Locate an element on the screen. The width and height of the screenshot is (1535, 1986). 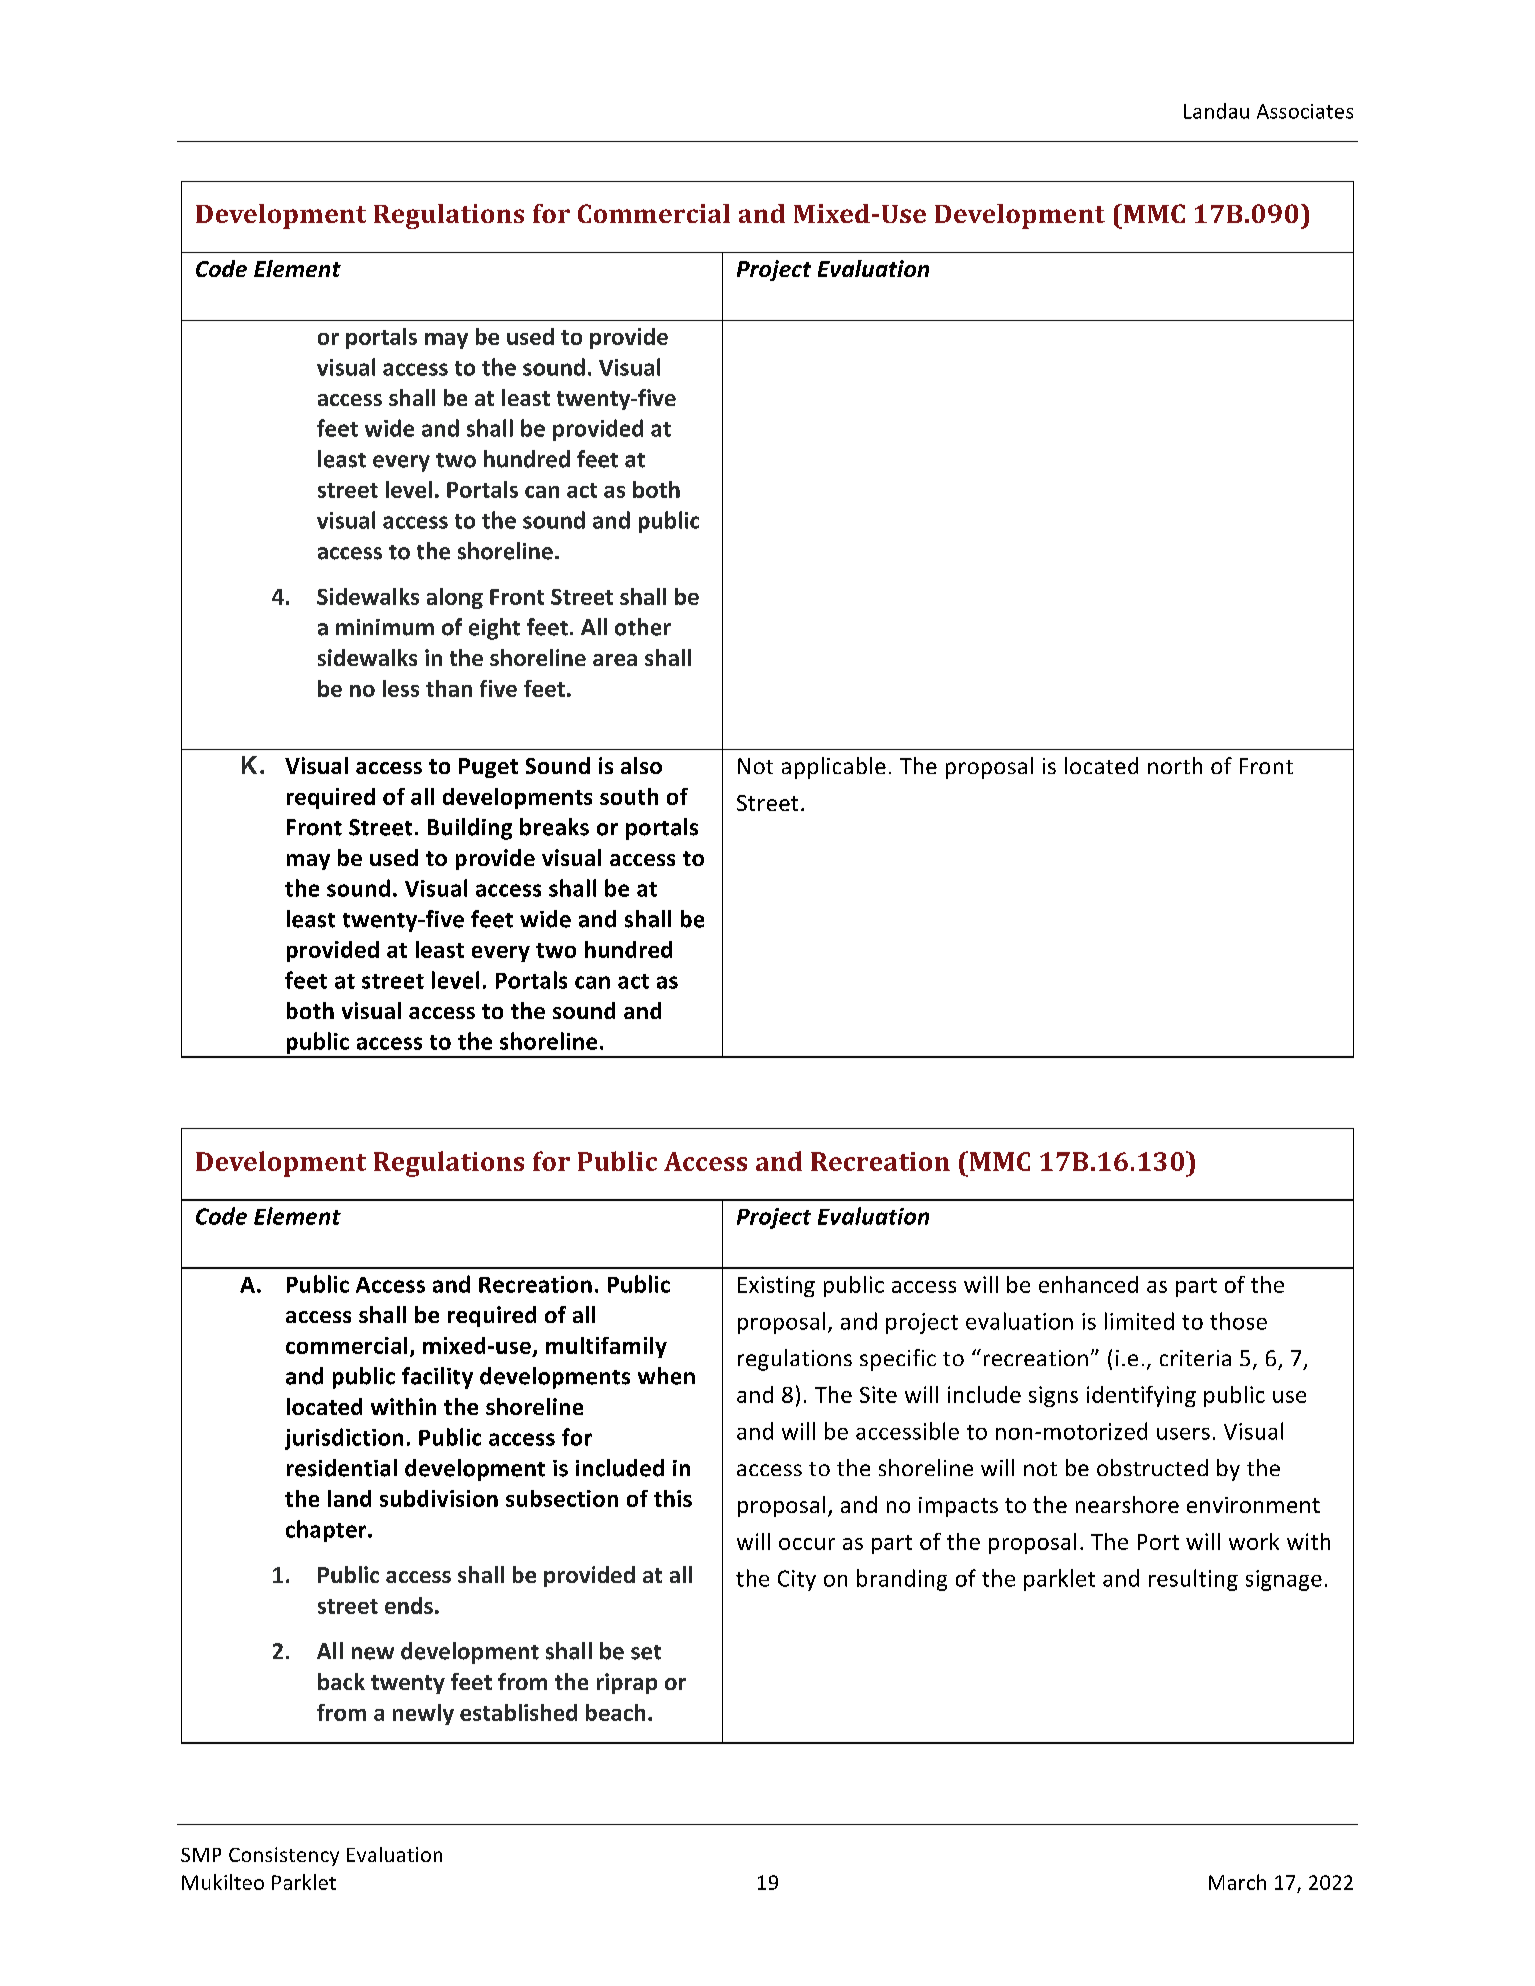
March is located at coordinates (1237, 1882).
